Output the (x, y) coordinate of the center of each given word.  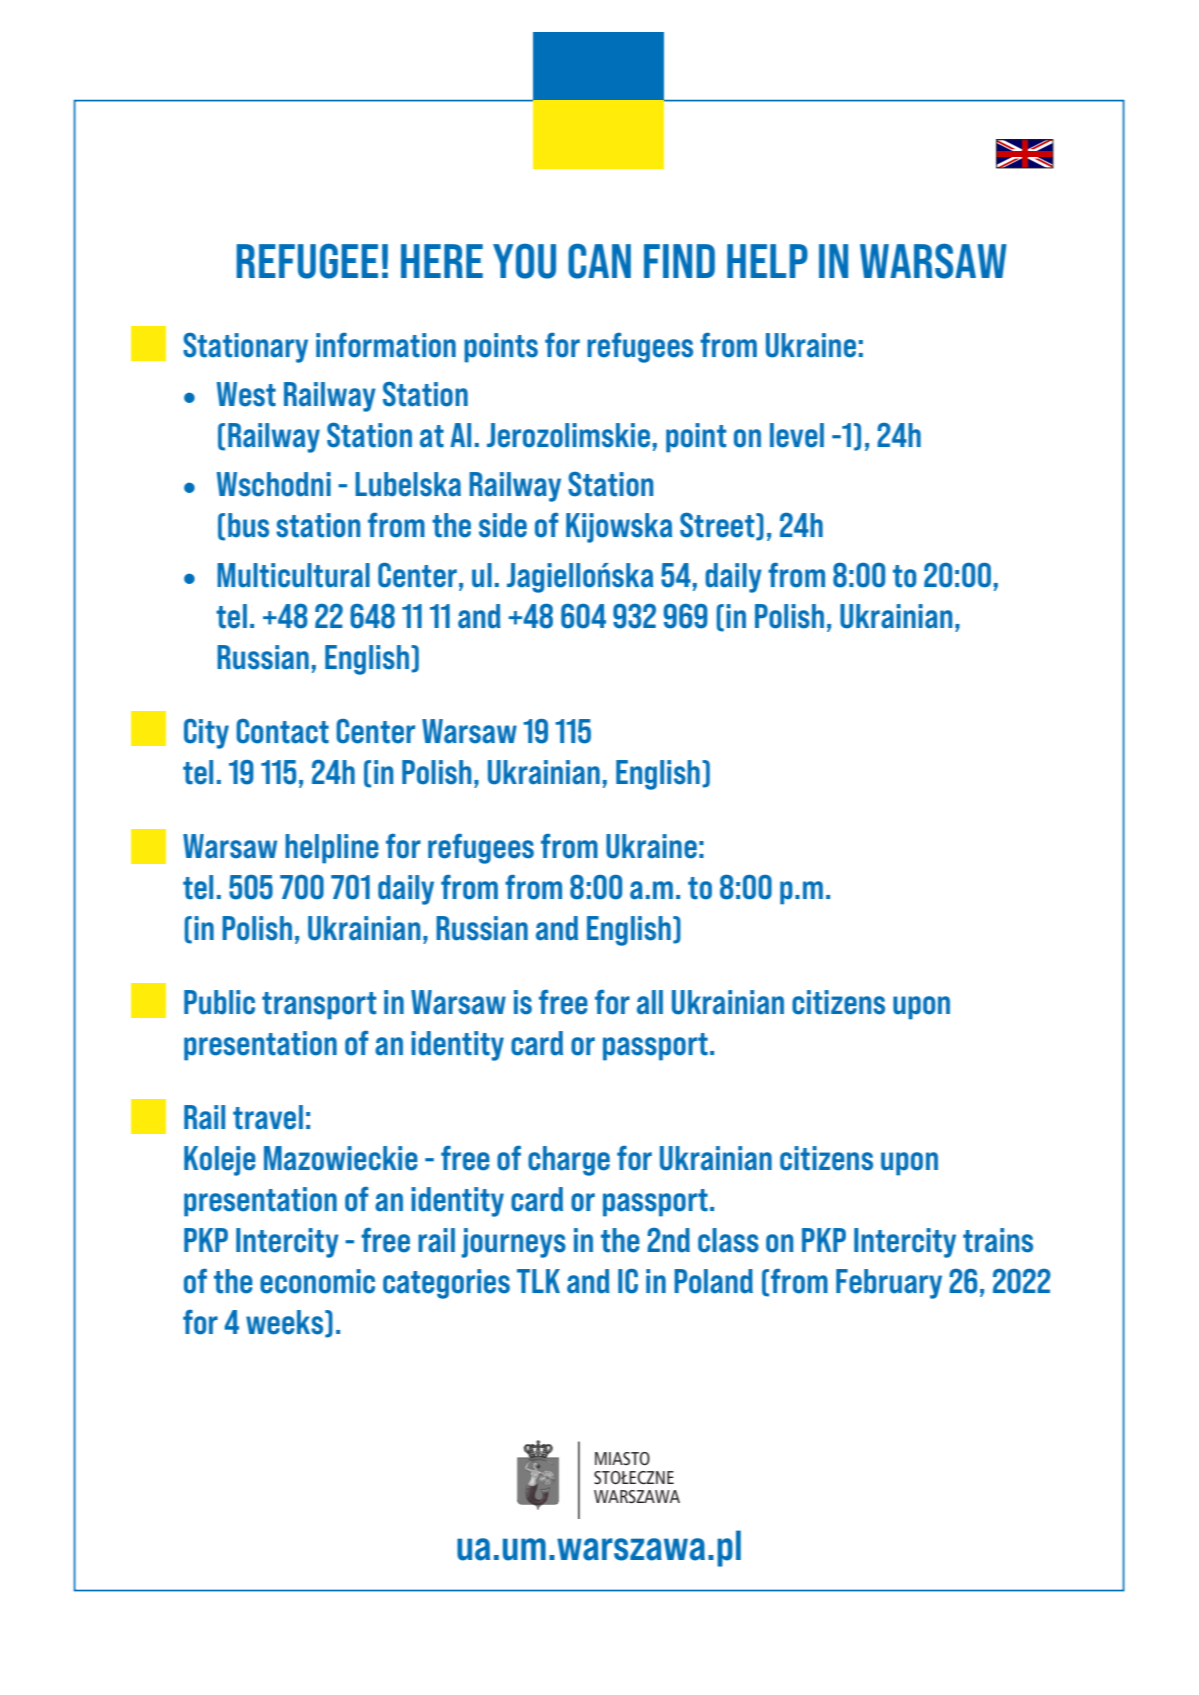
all (650, 1002)
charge (569, 1161)
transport (319, 1006)
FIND (679, 261)
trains (998, 1240)
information (386, 345)
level (797, 435)
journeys (513, 1243)
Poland (713, 1281)
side (503, 525)
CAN (599, 261)
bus (248, 525)
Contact (282, 731)
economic (317, 1281)
